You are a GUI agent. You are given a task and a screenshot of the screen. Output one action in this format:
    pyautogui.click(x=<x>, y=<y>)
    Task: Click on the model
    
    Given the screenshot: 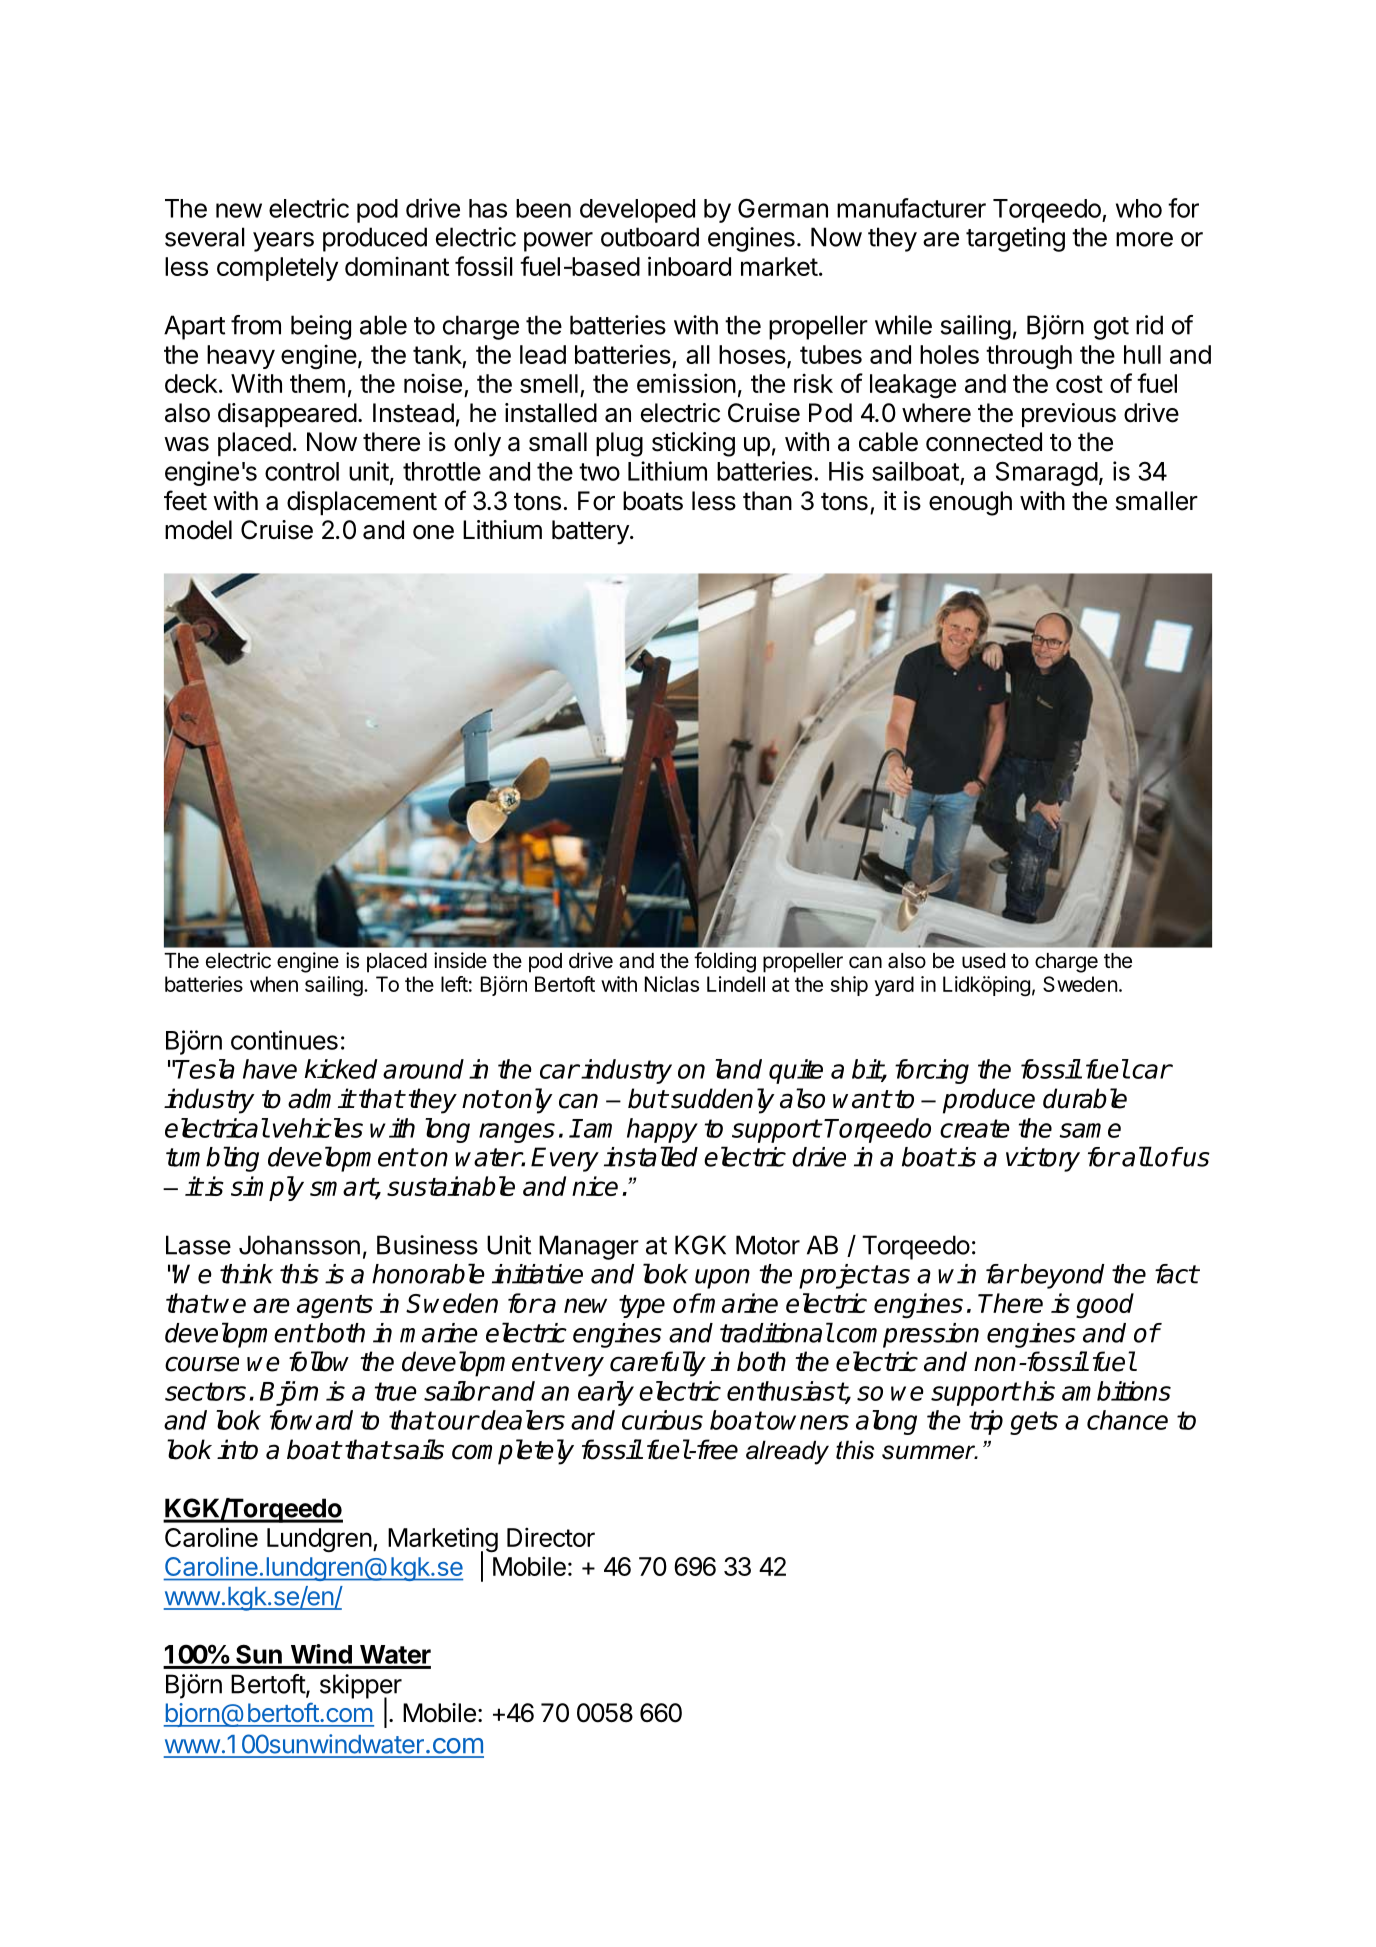 What is the action you would take?
    pyautogui.click(x=198, y=530)
